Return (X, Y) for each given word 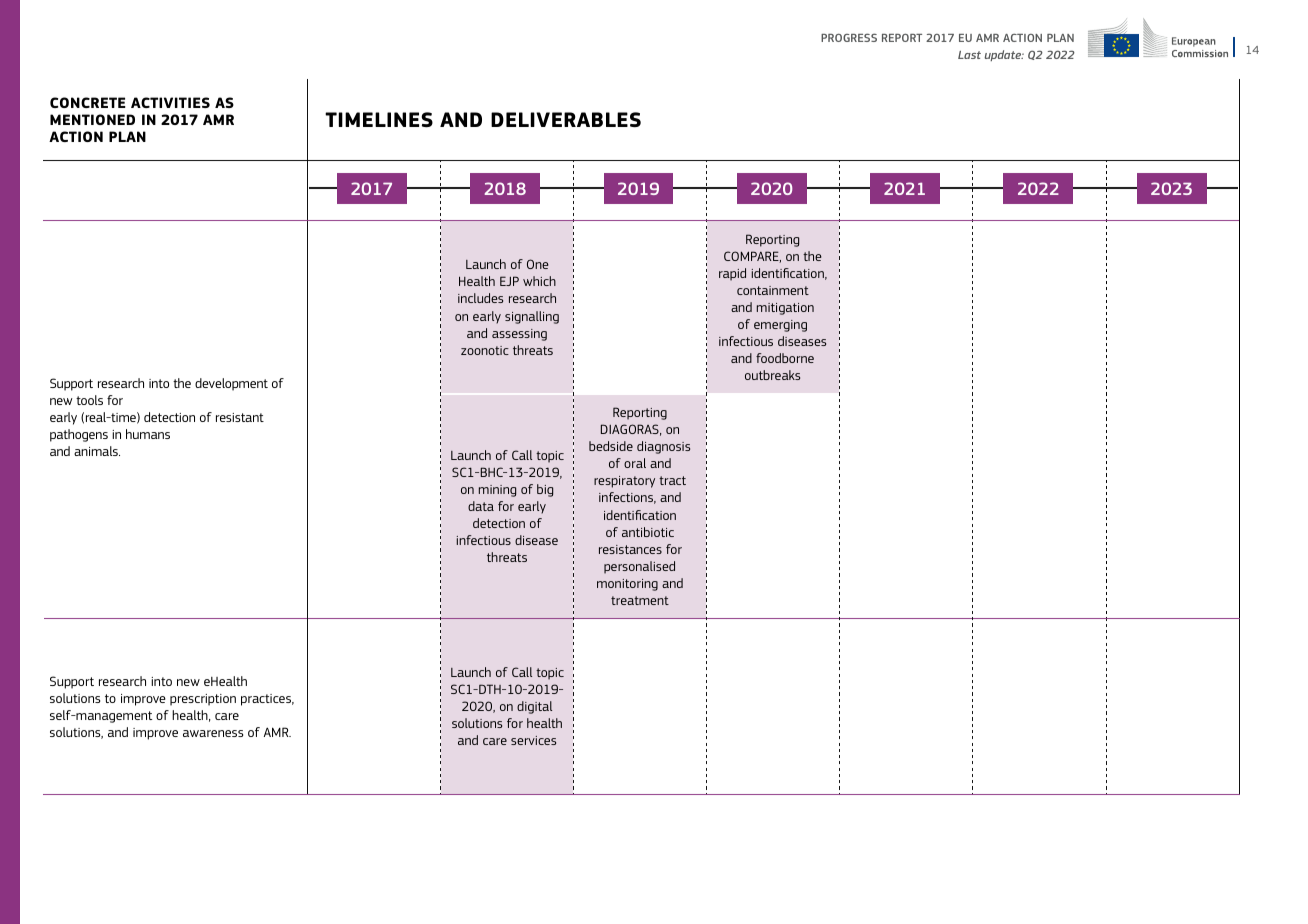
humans (148, 434)
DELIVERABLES (566, 119)
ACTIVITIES (170, 102)
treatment (640, 600)
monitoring (627, 585)
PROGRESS (849, 37)
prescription (203, 700)
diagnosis (663, 447)
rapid (732, 274)
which (539, 281)
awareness (213, 733)
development (231, 384)
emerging (780, 326)
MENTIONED (92, 119)
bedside (611, 446)
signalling (532, 317)
